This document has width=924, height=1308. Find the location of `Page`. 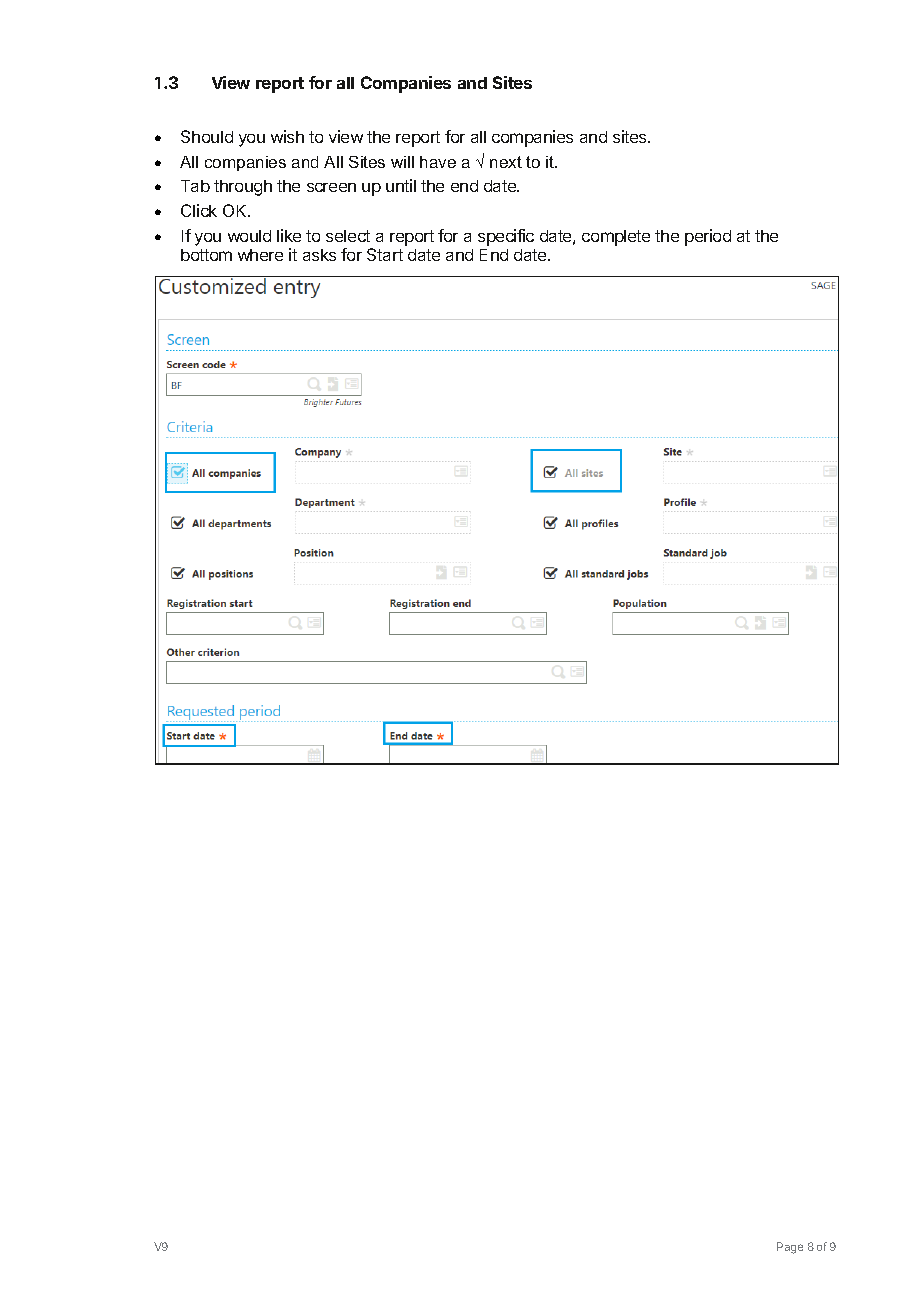

Page is located at coordinates (790, 1248).
